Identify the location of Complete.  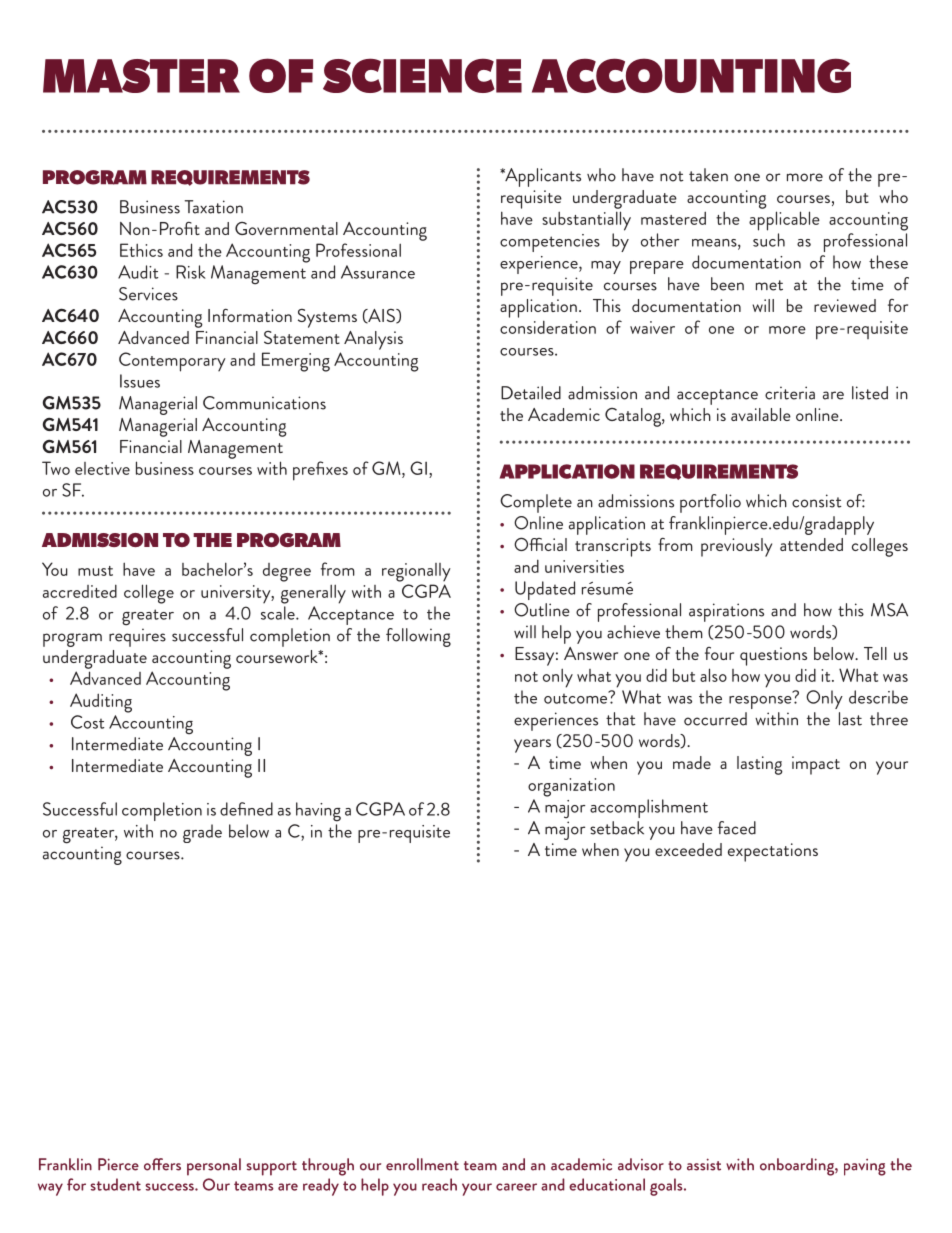
(536, 503).
